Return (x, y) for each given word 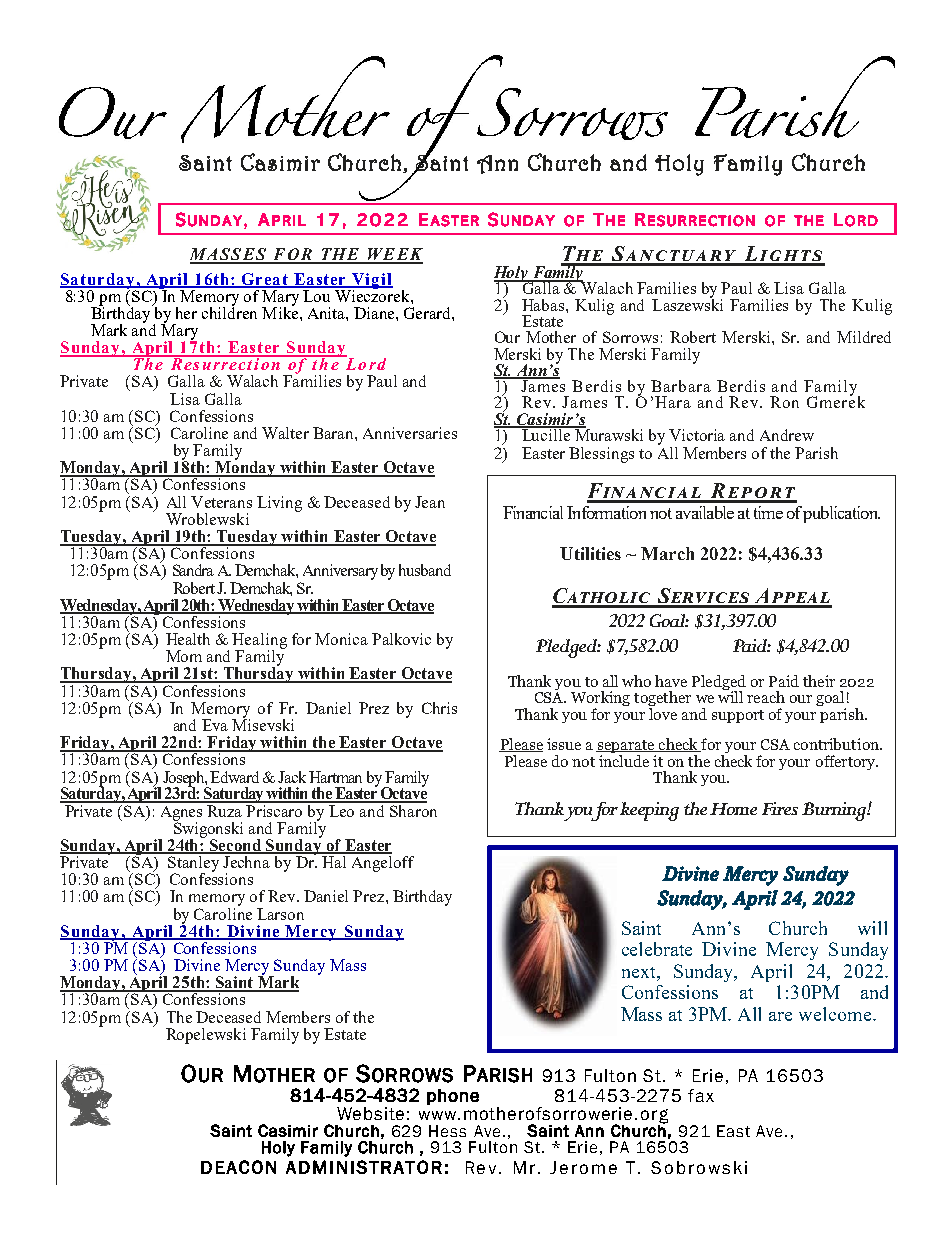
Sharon (412, 809)
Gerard (428, 313)
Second (236, 846)
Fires (780, 808)
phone (453, 1097)
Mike (281, 311)
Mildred (864, 337)
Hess (447, 1131)
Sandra (193, 570)
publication (841, 514)
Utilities (590, 553)
